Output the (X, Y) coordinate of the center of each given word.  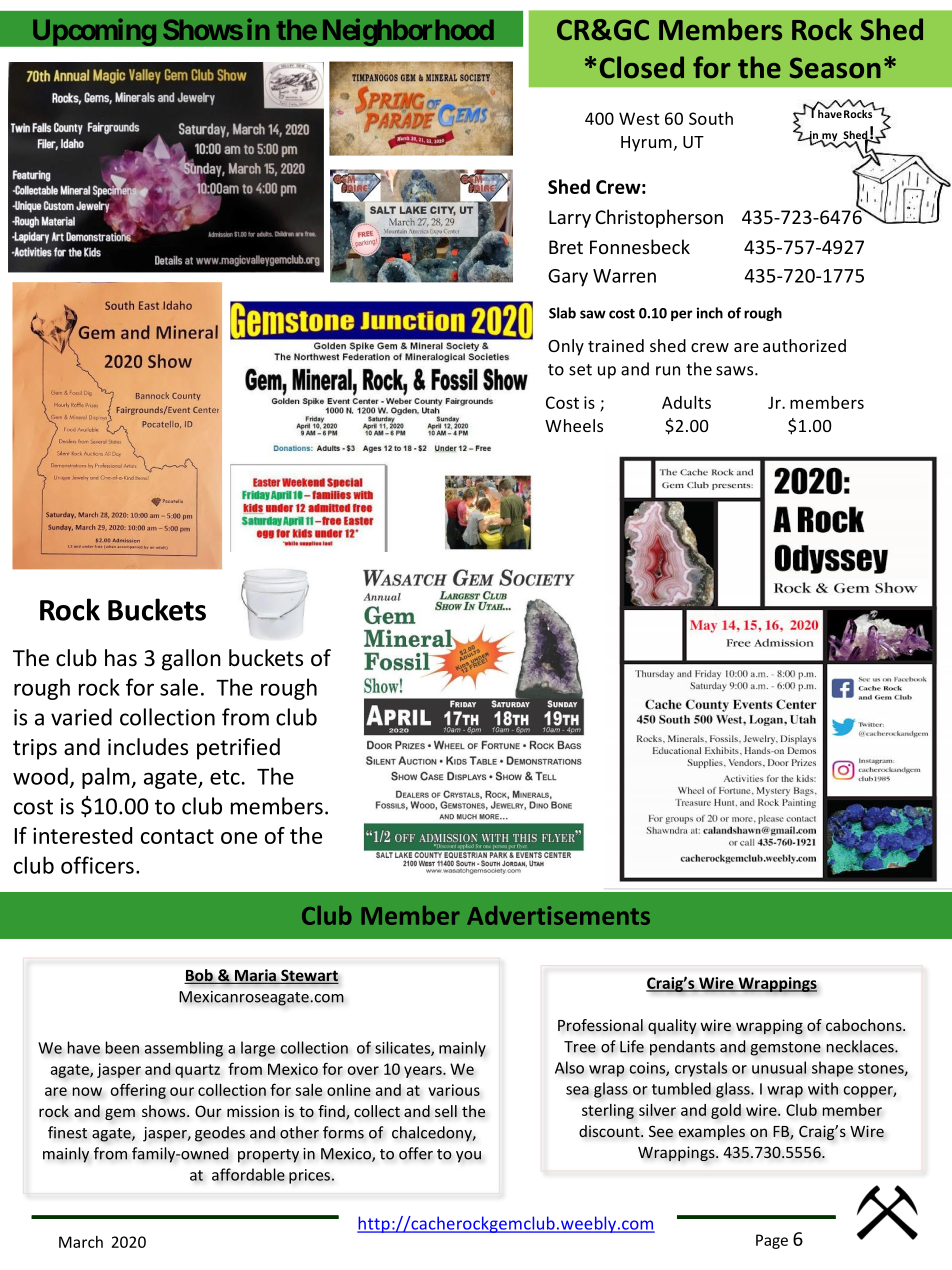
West (639, 118)
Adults (686, 402)
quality (672, 1026)
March (81, 1242)
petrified (238, 749)
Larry (570, 219)
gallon (191, 660)
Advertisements (558, 915)
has (121, 658)
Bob (199, 976)
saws (736, 371)
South (711, 118)
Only (566, 347)
